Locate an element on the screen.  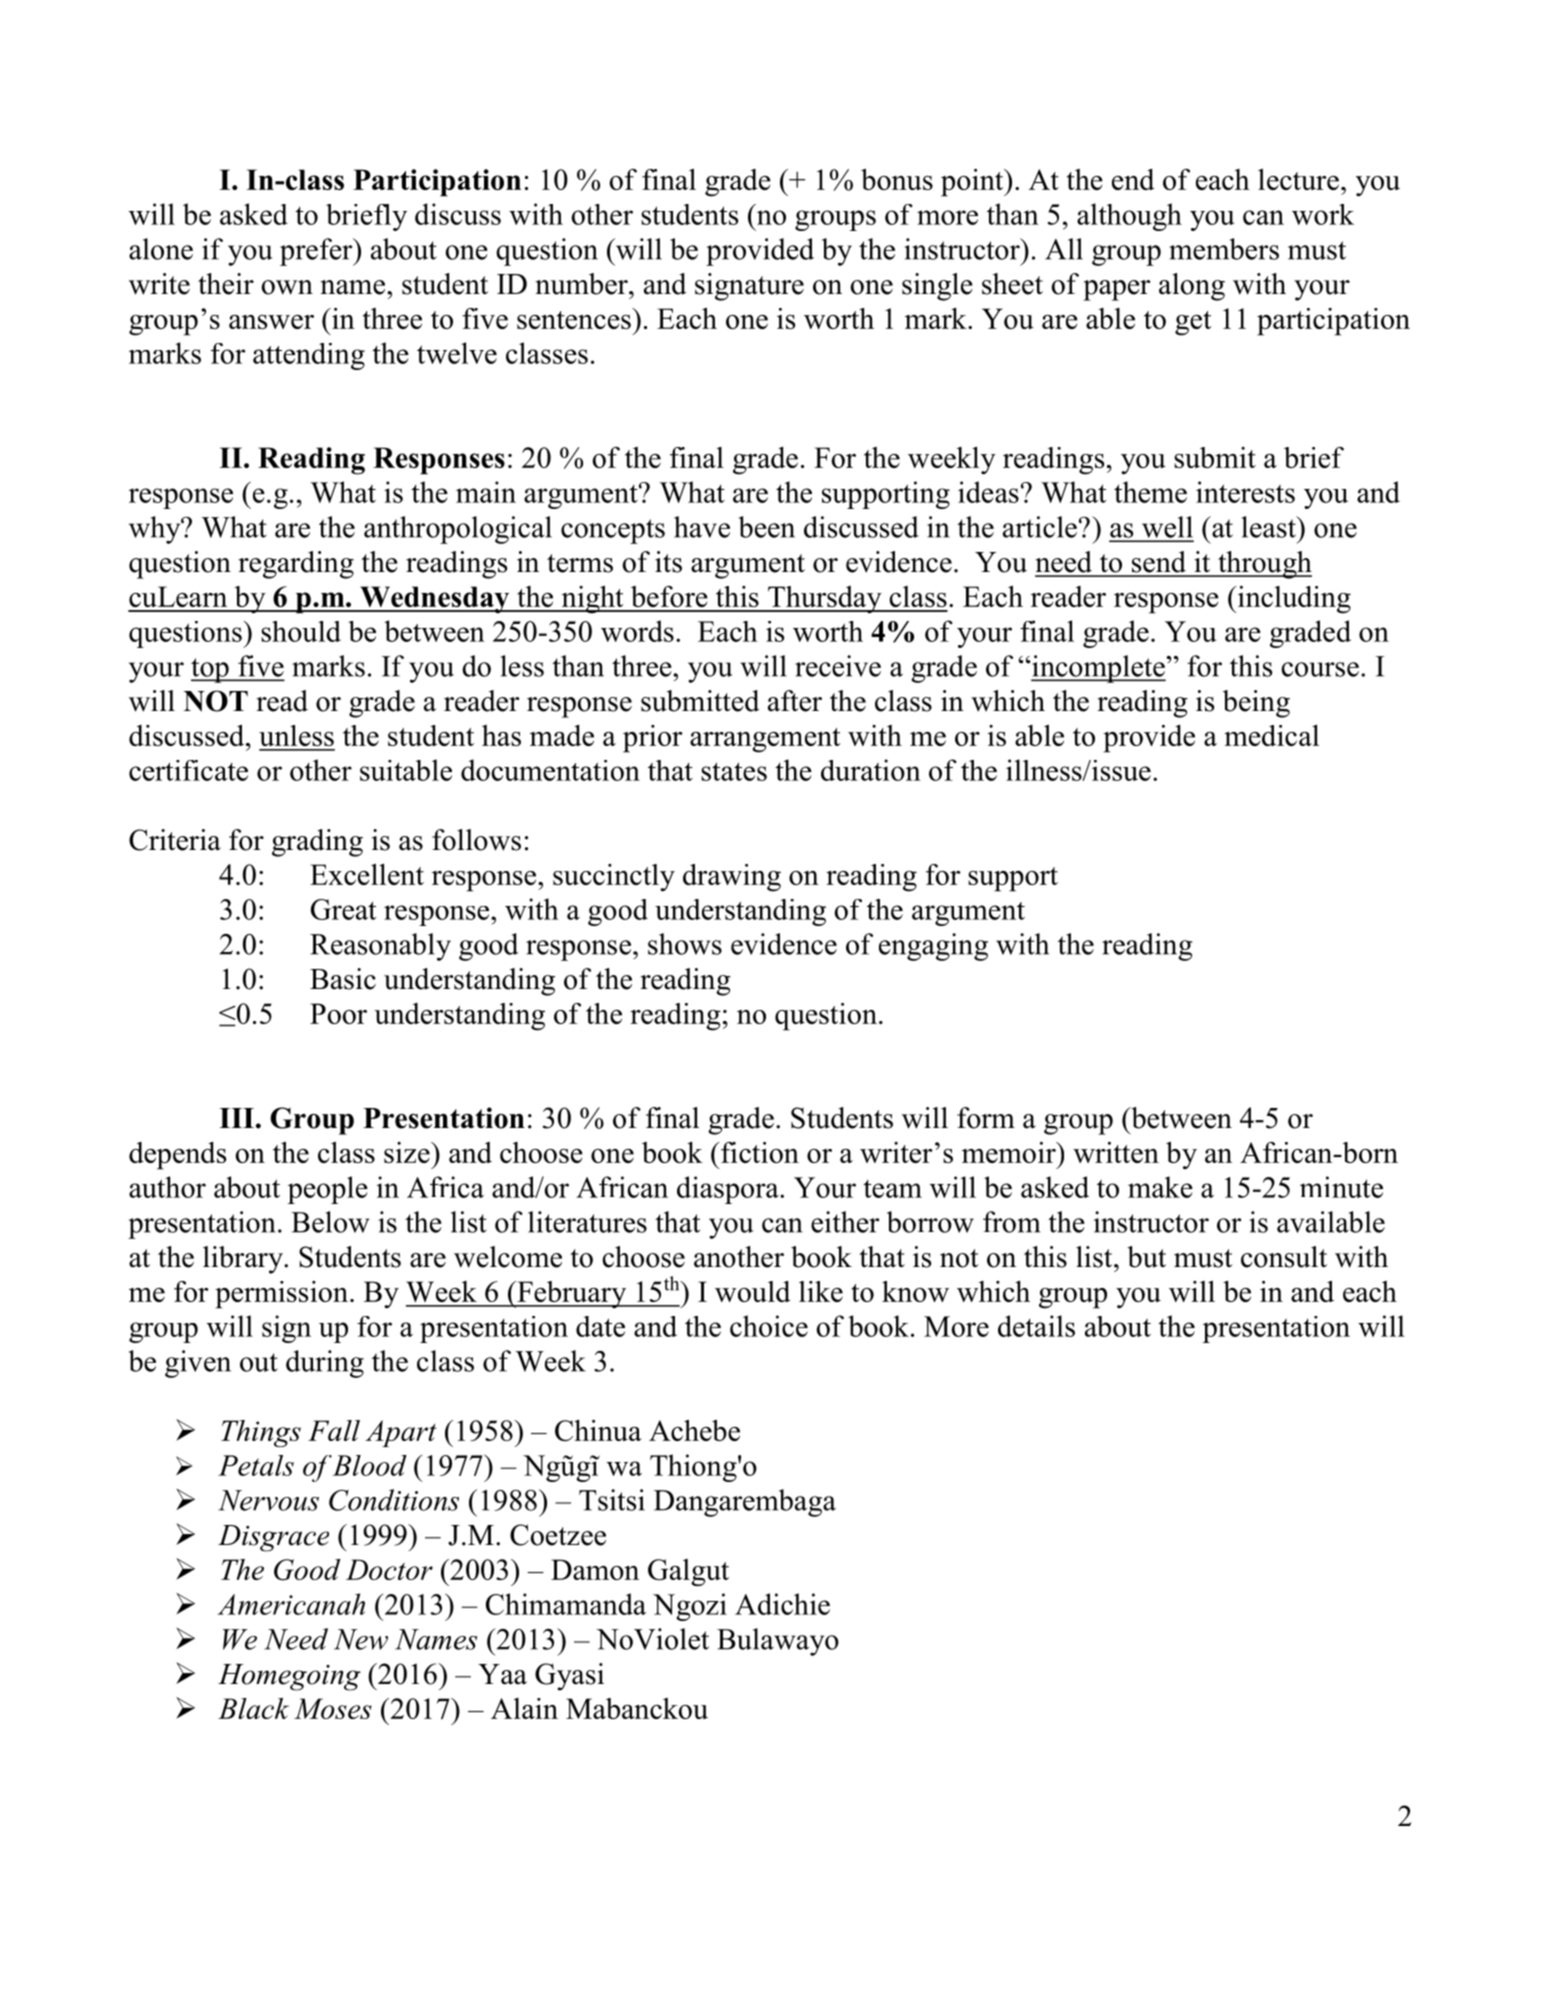
Ngozi is located at coordinates (690, 1607).
